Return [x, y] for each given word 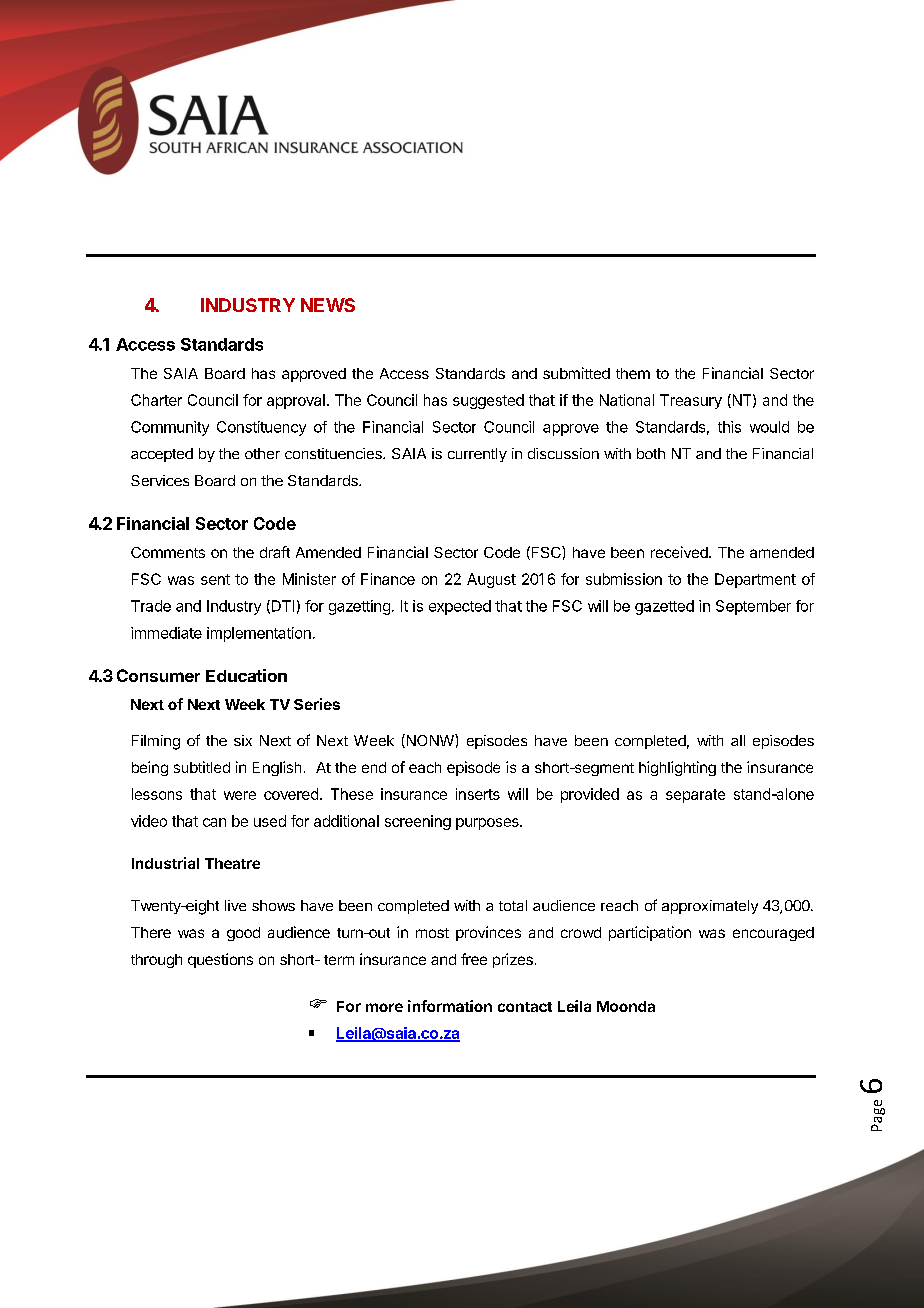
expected [460, 607]
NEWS [328, 305]
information [450, 1006]
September [753, 607]
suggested [488, 401]
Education [246, 675]
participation [650, 933]
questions [220, 960]
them [633, 373]
